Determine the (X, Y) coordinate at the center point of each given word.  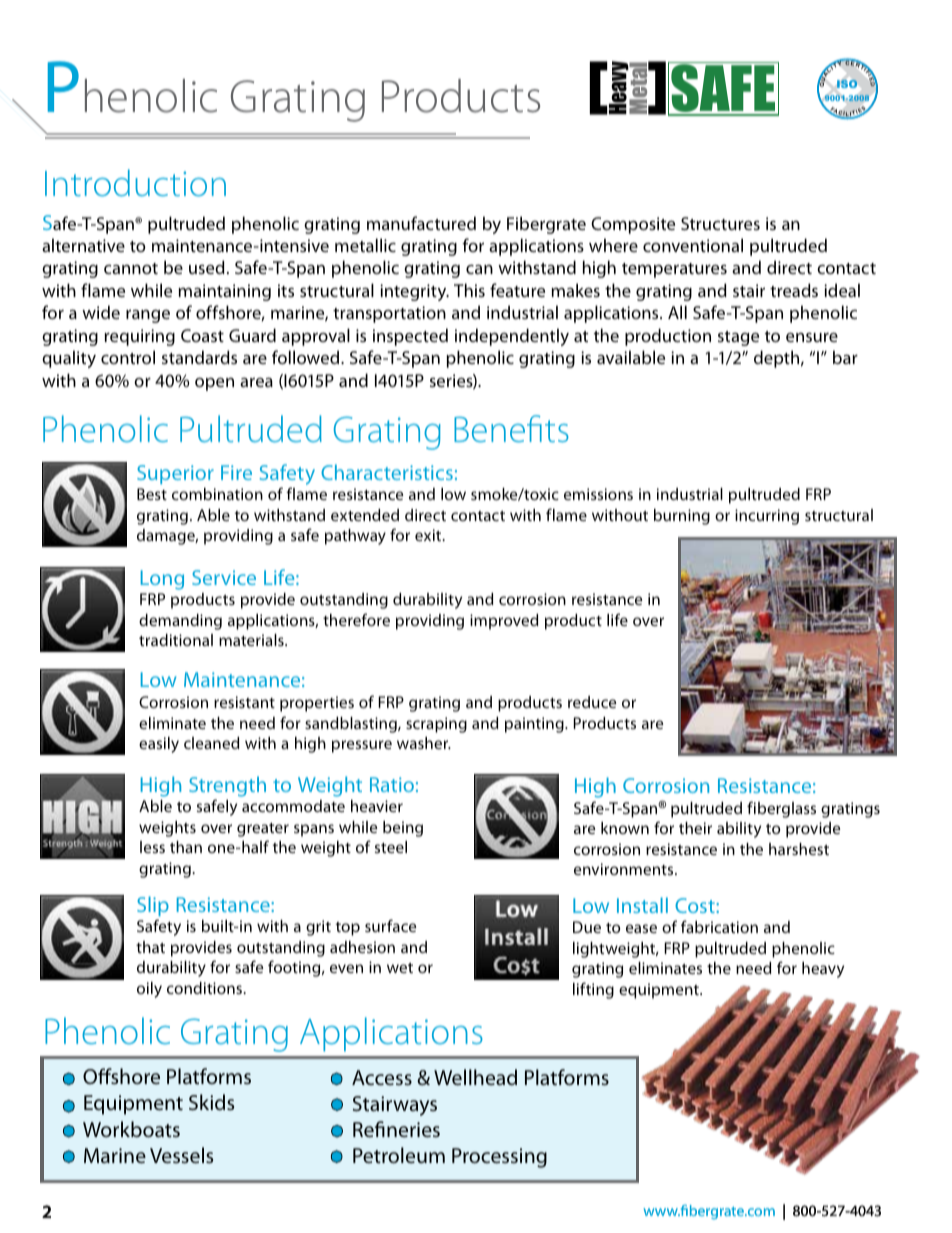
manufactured (421, 223)
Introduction (135, 183)
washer (424, 743)
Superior (175, 474)
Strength (227, 786)
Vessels (181, 1155)
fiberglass (781, 809)
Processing (499, 1158)
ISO (847, 84)
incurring (767, 517)
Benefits (511, 428)
